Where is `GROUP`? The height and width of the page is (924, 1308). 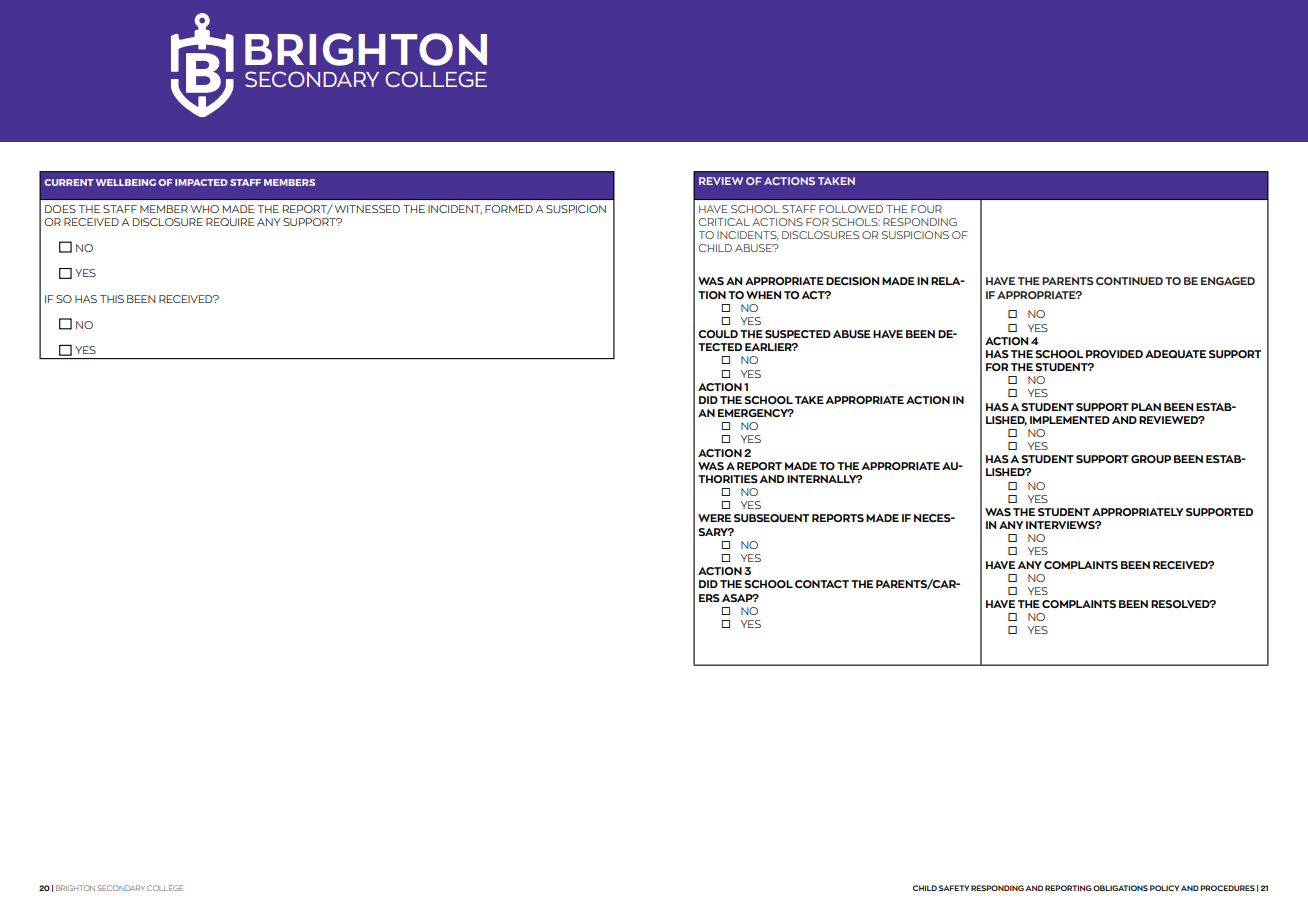 GROUP is located at coordinates (1151, 459).
